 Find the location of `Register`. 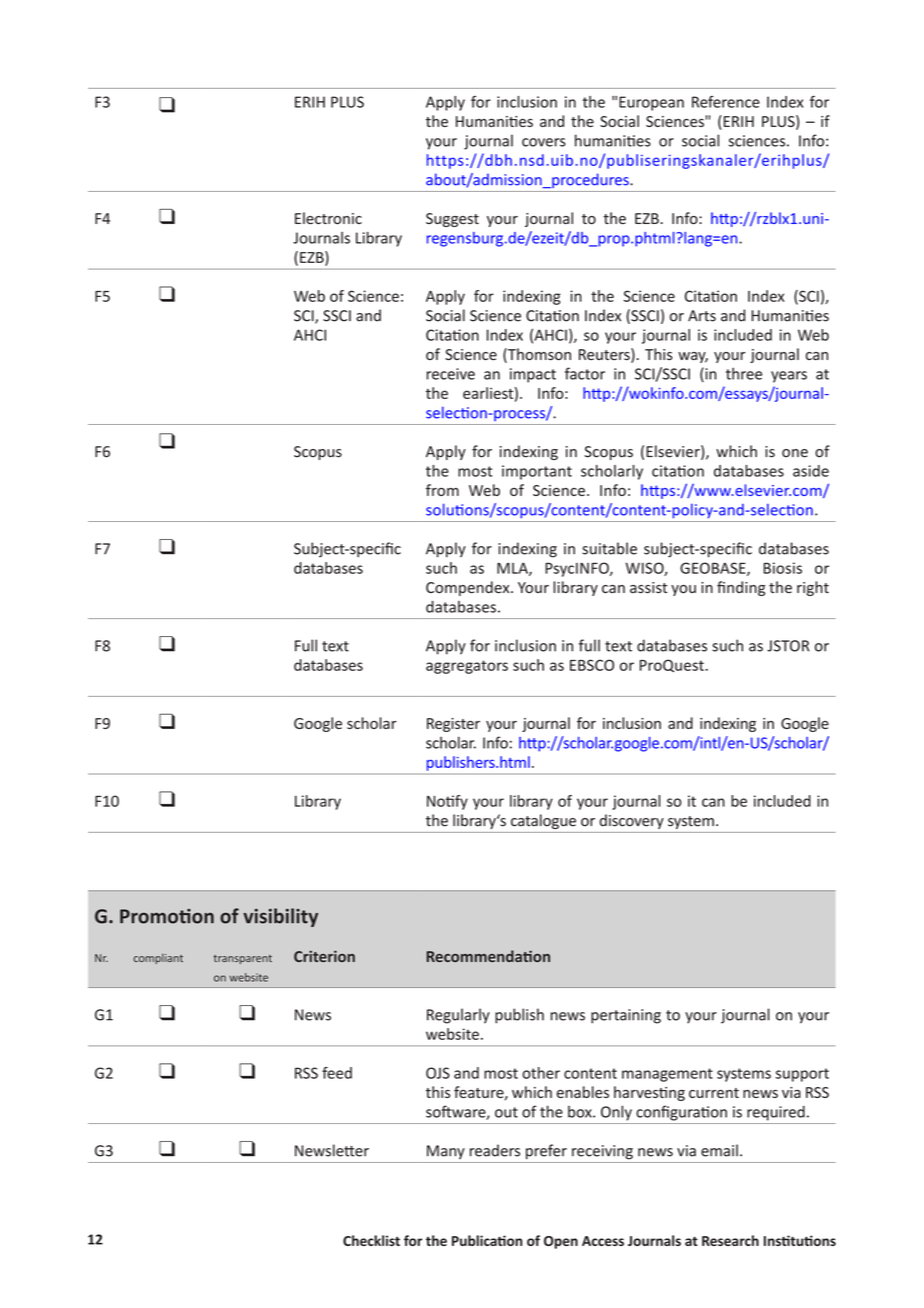

Register is located at coordinates (453, 725).
